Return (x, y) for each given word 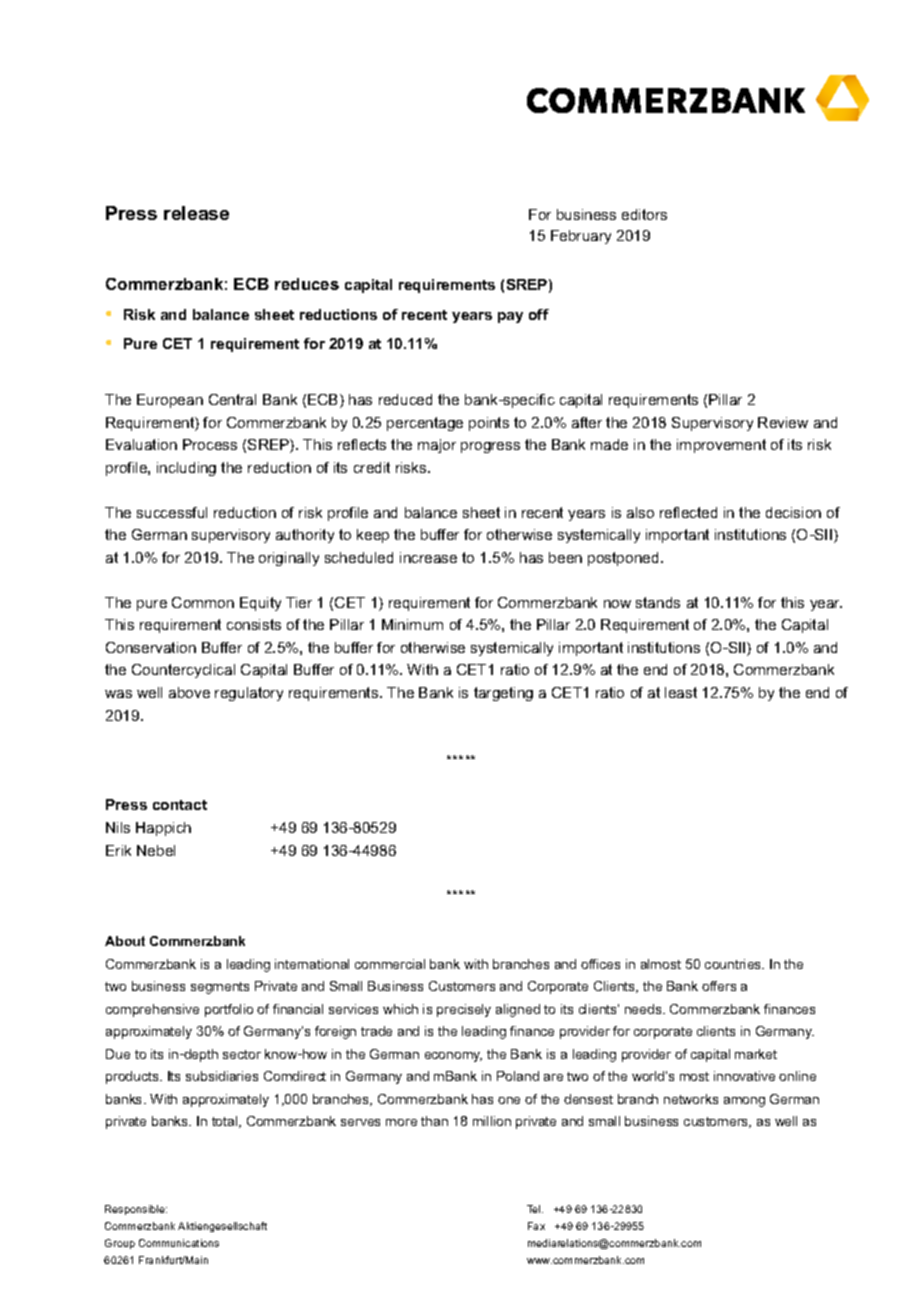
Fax (536, 1226)
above (189, 692)
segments (220, 988)
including (186, 469)
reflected (688, 512)
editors (644, 214)
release (196, 213)
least (681, 692)
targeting (503, 694)
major (437, 446)
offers (719, 986)
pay (510, 317)
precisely (464, 1010)
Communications (179, 1243)
